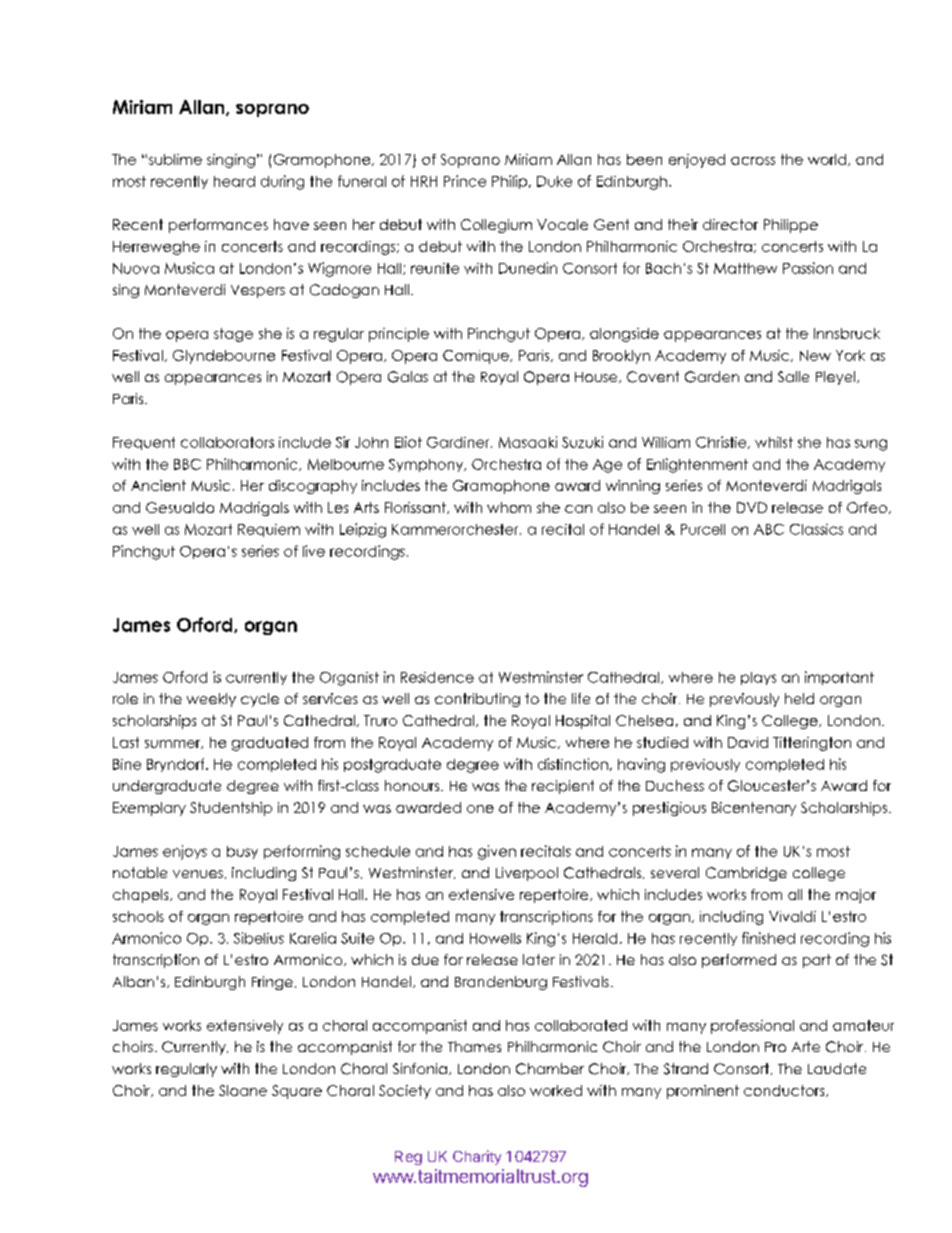 The width and height of the screenshot is (952, 1233). What do you see at coordinates (242, 852) in the screenshot?
I see `busy` at bounding box center [242, 852].
